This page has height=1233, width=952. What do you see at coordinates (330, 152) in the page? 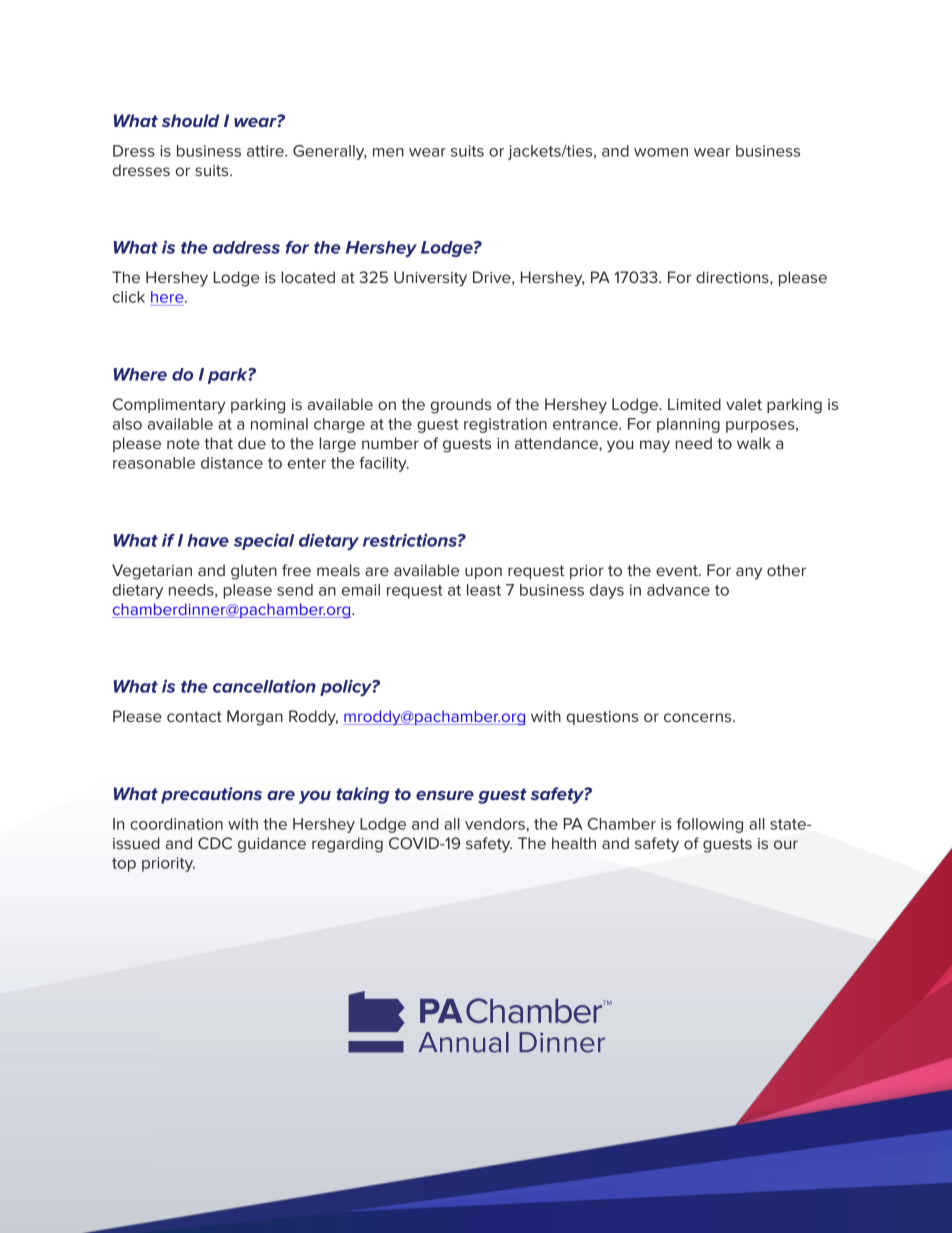
I see `Generally` at bounding box center [330, 152].
